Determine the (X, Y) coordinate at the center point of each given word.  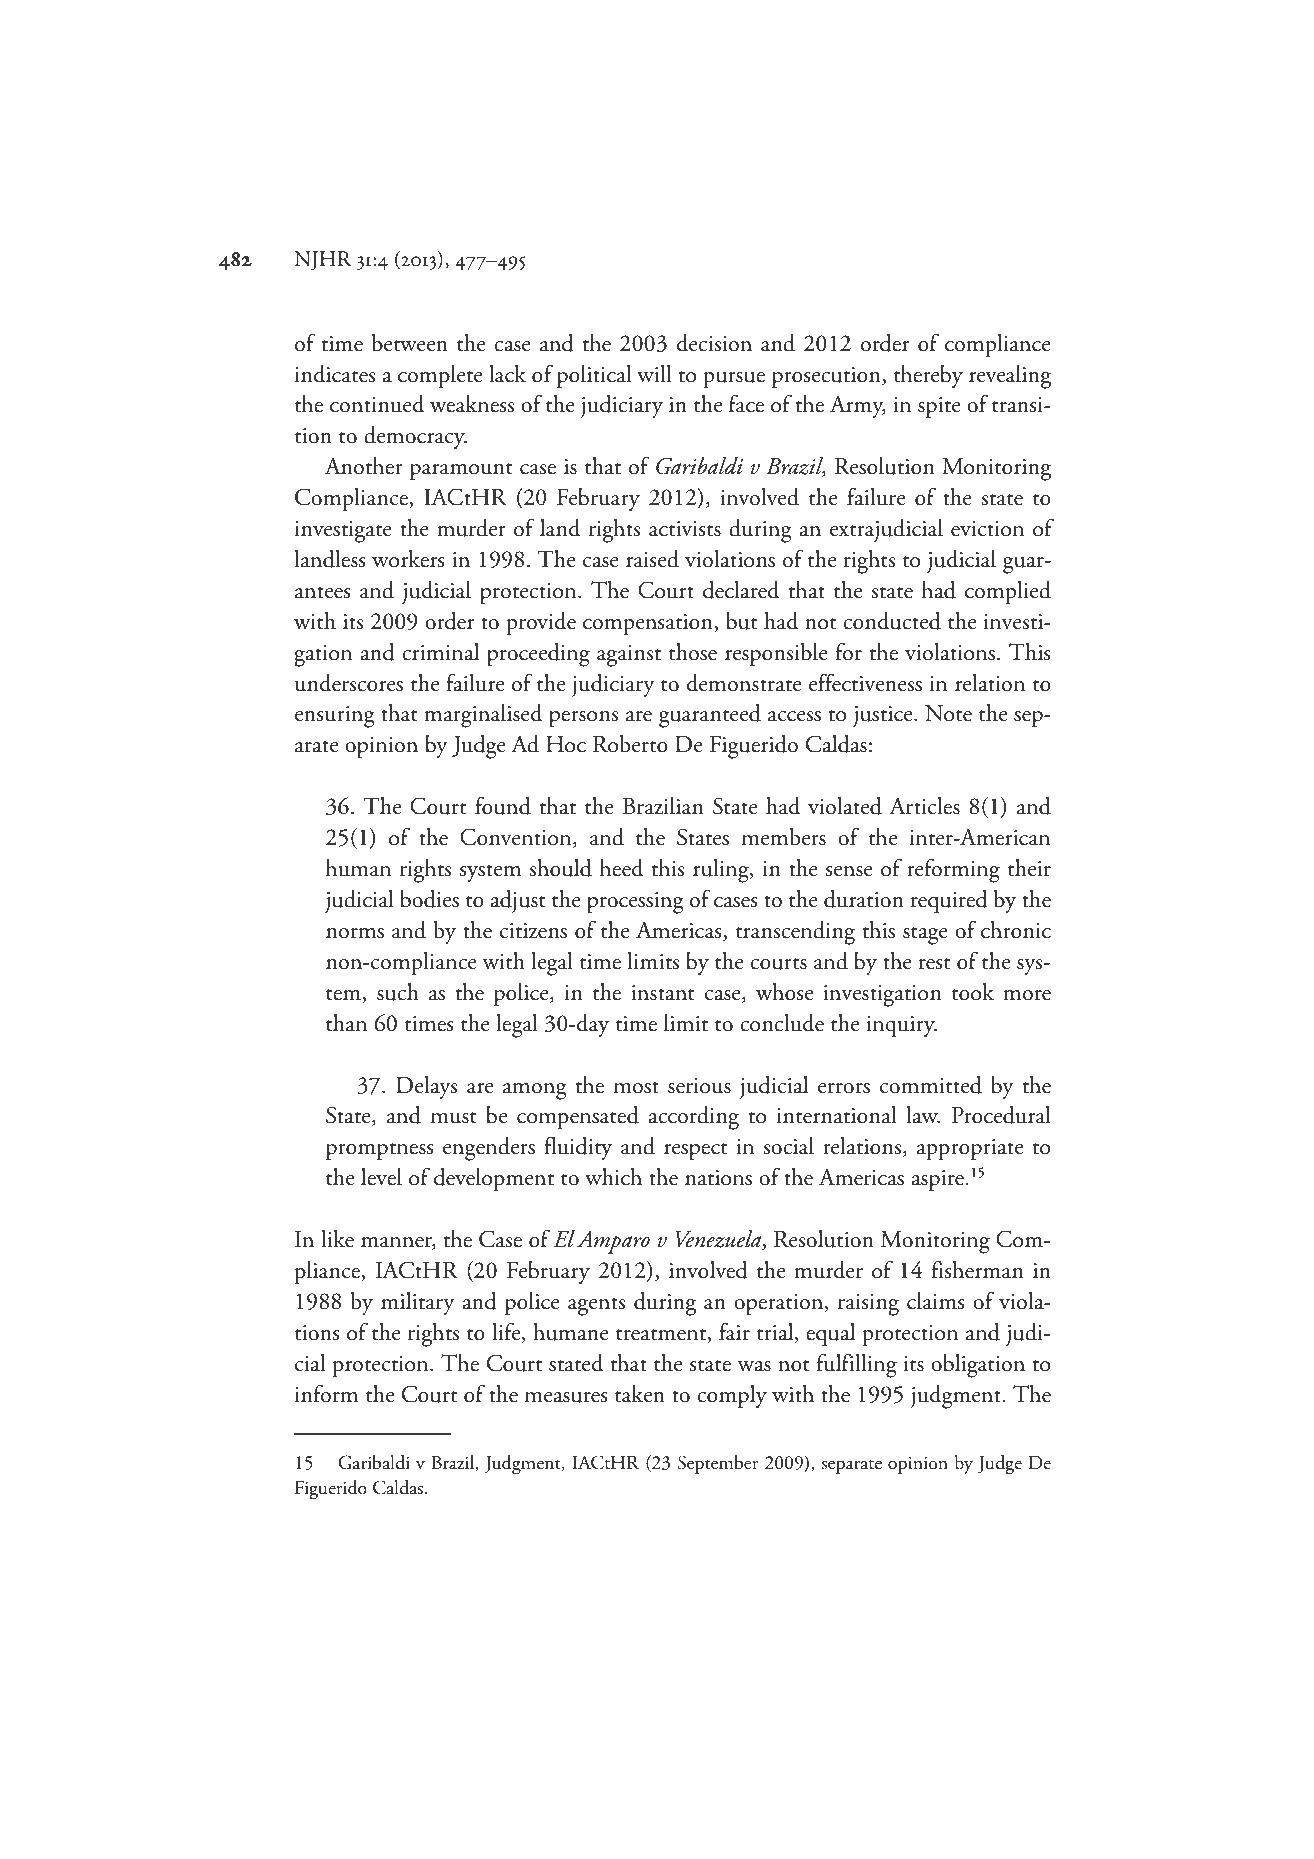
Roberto (630, 744)
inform (326, 1393)
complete (440, 377)
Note (948, 713)
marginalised (483, 716)
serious (699, 1086)
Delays (426, 1087)
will (654, 374)
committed (931, 1085)
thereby (928, 376)
